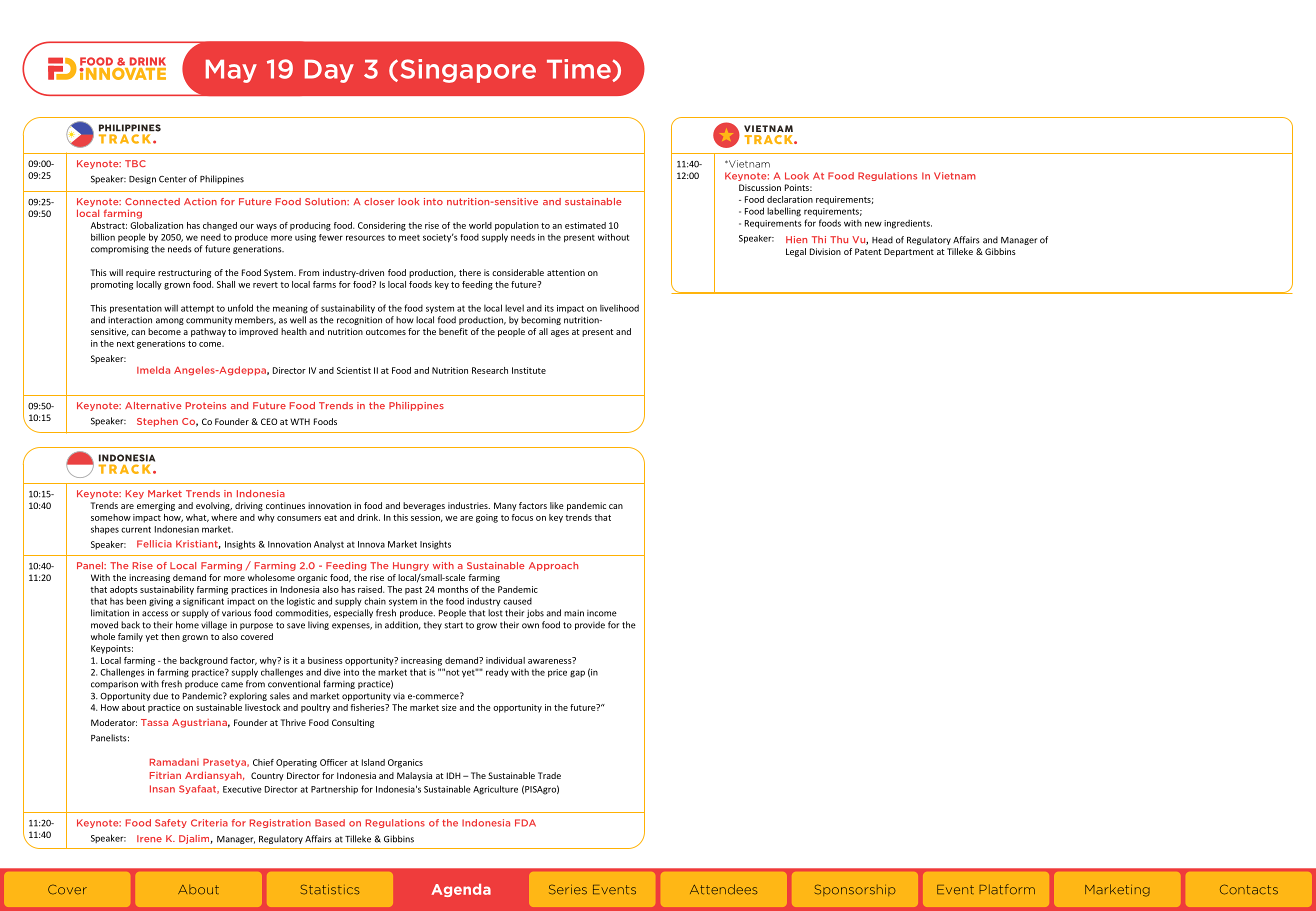 The height and width of the image is (911, 1316). Describe the element at coordinates (231, 71) in the image. I see `May` at that location.
